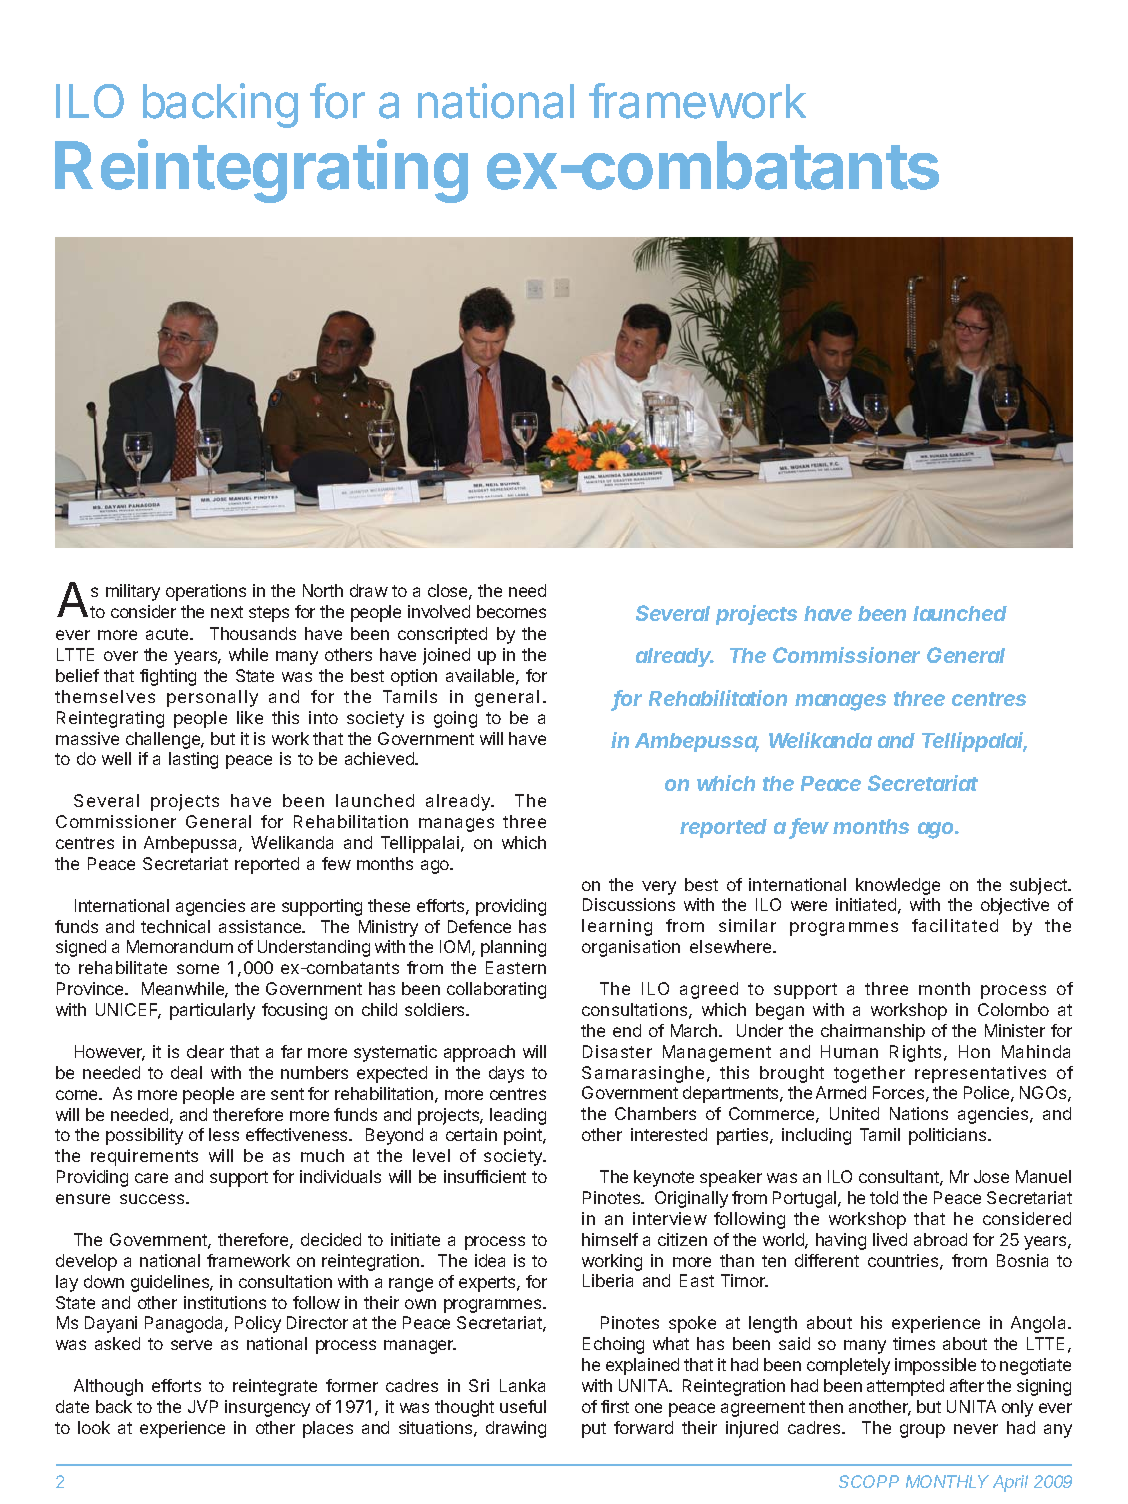 This document has width=1128, height=1504. Describe the element at coordinates (898, 886) in the document. I see `knowledge` at that location.
